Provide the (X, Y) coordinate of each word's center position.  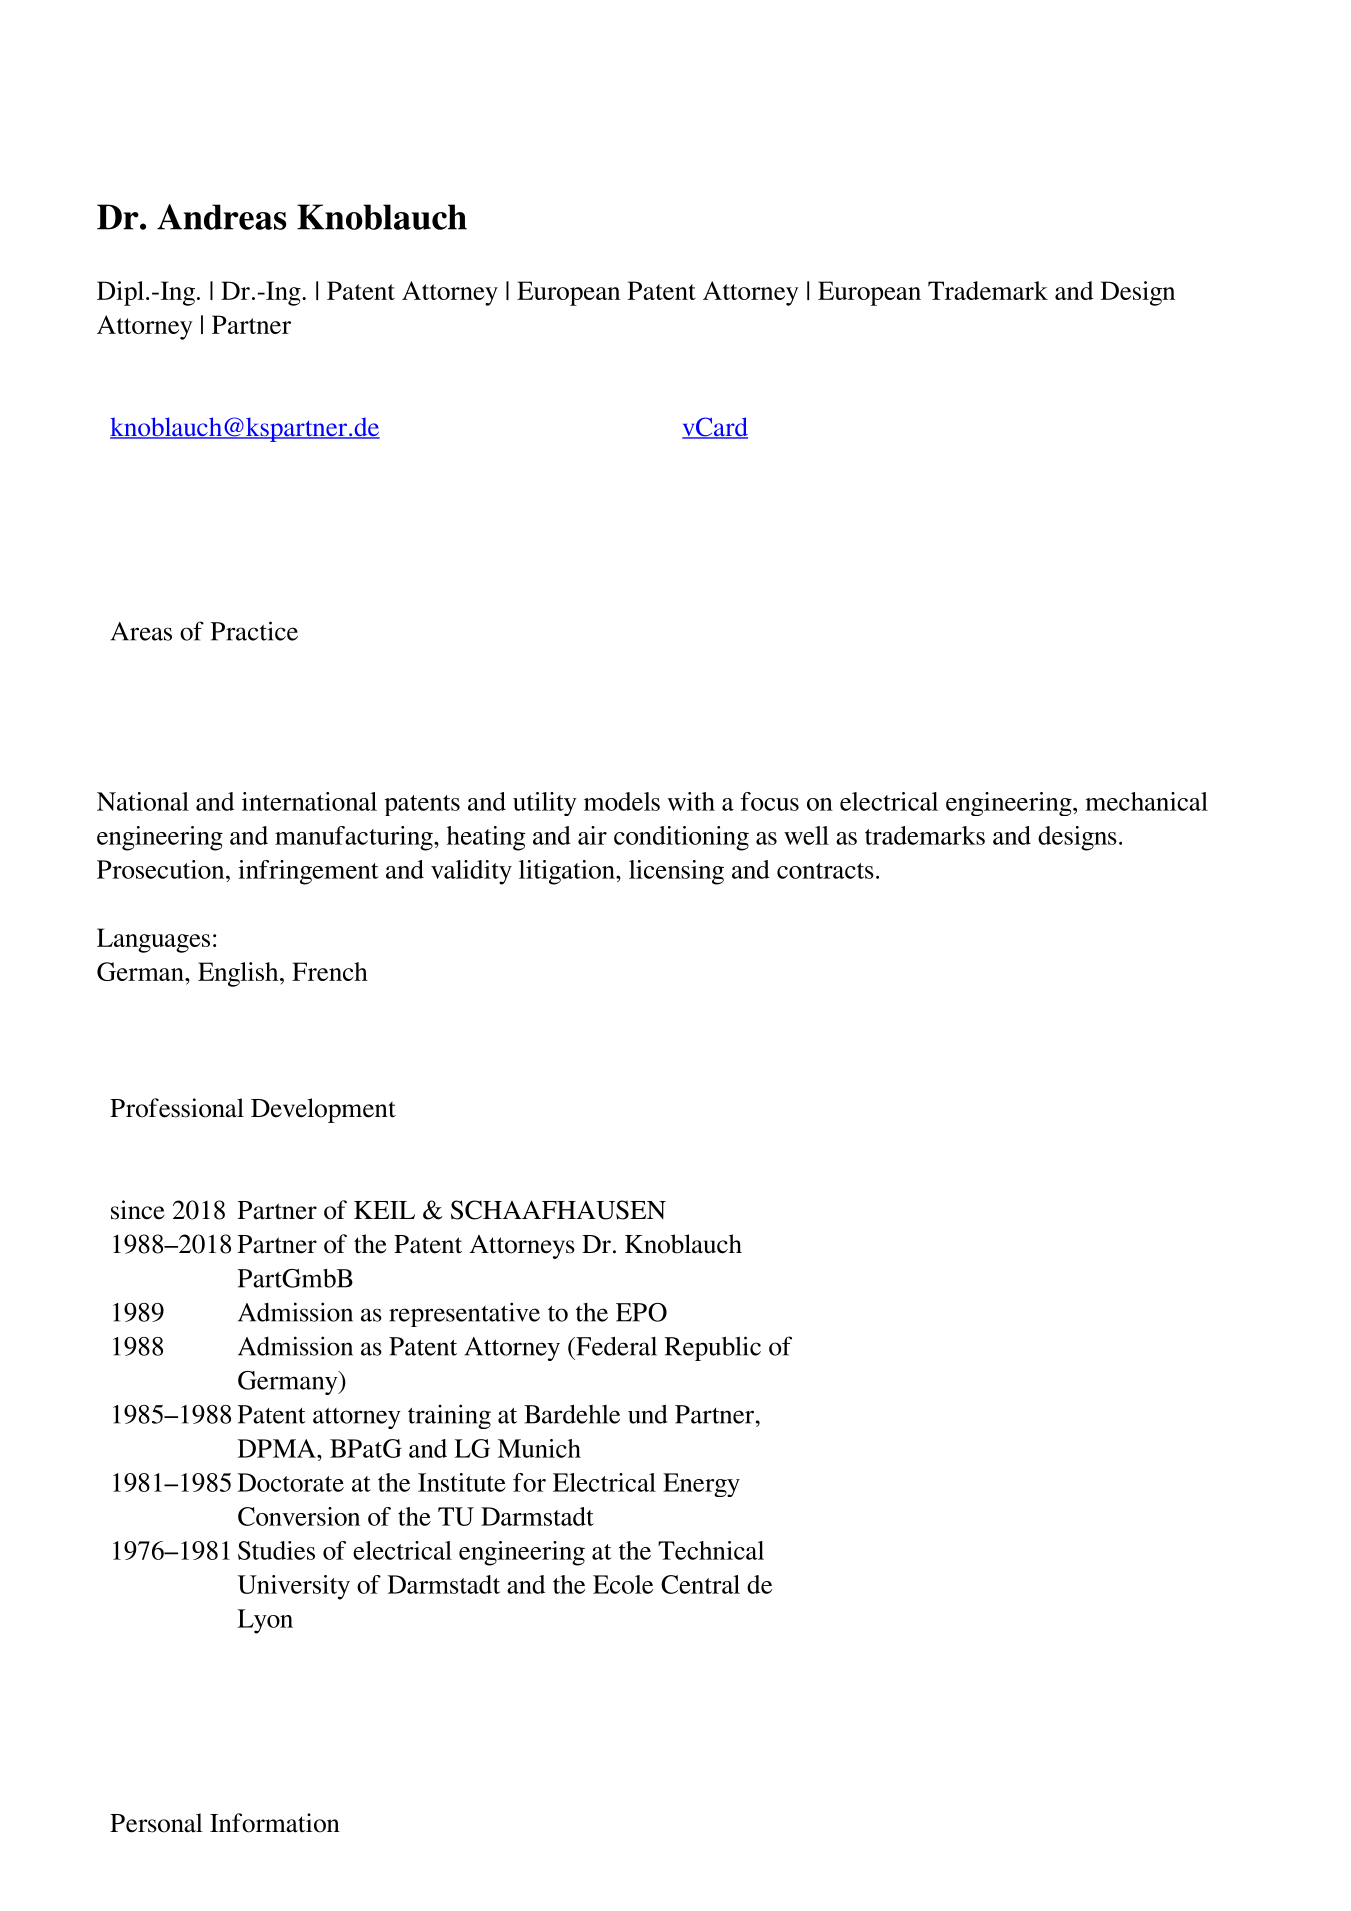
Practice (254, 631)
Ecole (623, 1584)
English (239, 974)
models (622, 801)
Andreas (221, 217)
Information (275, 1823)
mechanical (1146, 801)
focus (770, 801)
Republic (713, 1348)
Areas (141, 631)
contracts (825, 871)
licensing (676, 872)
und (647, 1414)
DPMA (278, 1448)
